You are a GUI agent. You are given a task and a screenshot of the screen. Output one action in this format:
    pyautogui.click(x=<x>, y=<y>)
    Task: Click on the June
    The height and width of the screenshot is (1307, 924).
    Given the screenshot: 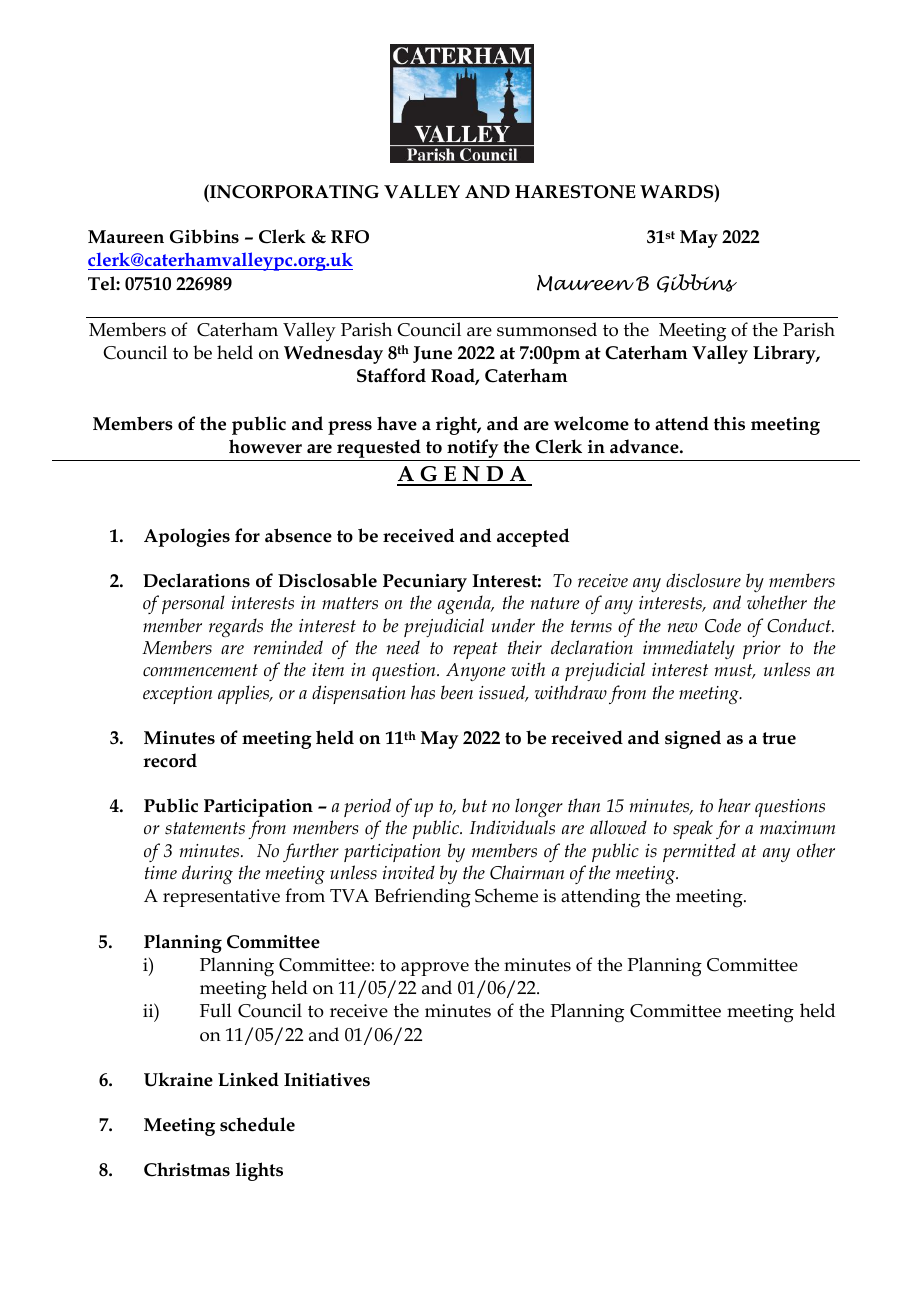 What is the action you would take?
    pyautogui.click(x=432, y=354)
